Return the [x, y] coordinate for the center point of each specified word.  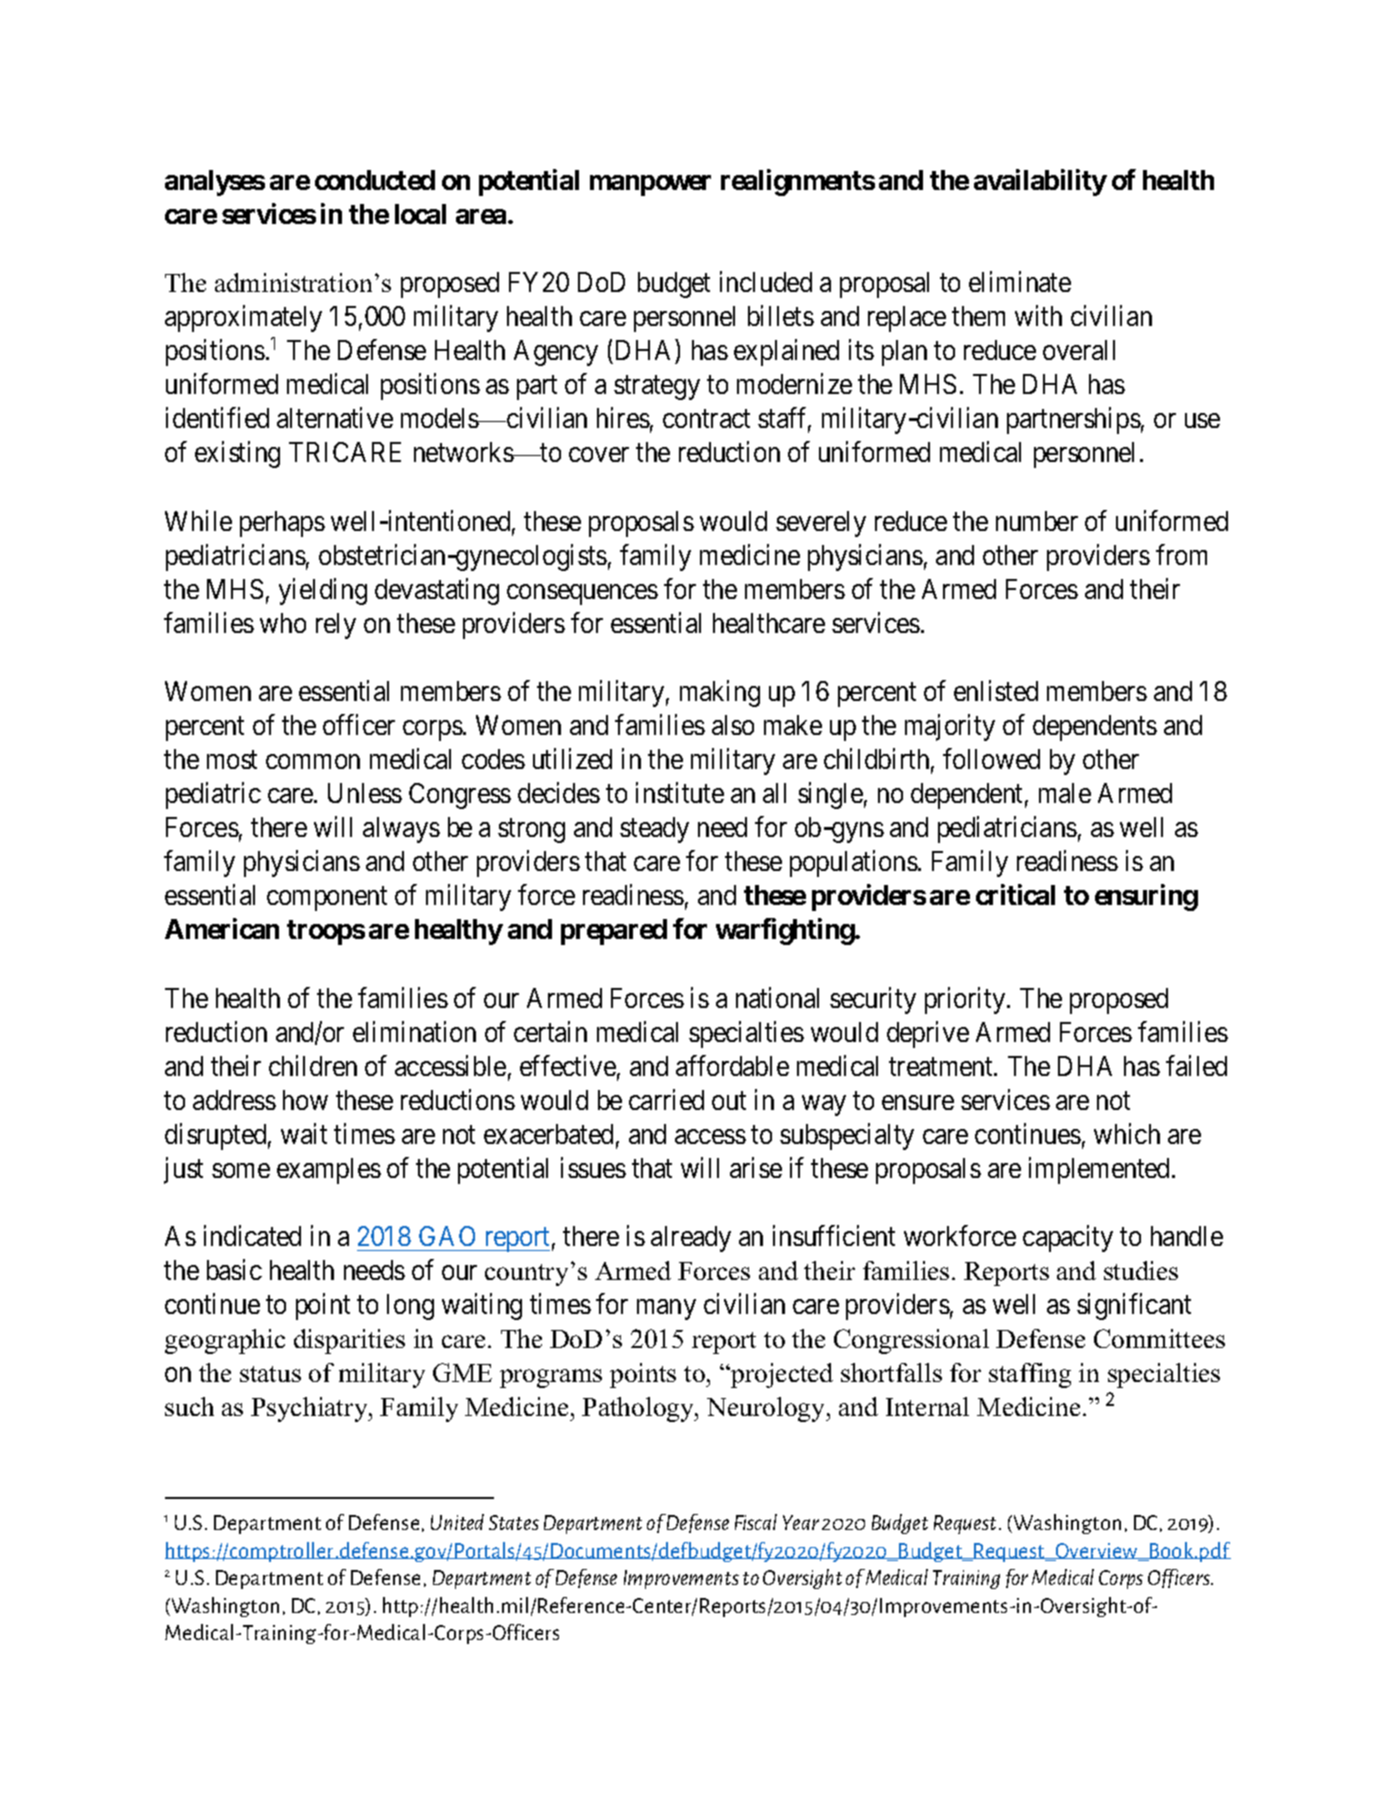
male [1065, 793]
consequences [582, 594]
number [1037, 521]
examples [329, 1171]
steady [654, 830]
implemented [1101, 1170]
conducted [375, 180]
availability [1040, 182]
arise [756, 1167]
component [327, 899]
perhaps [282, 524]
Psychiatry [310, 1409]
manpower [650, 185]
